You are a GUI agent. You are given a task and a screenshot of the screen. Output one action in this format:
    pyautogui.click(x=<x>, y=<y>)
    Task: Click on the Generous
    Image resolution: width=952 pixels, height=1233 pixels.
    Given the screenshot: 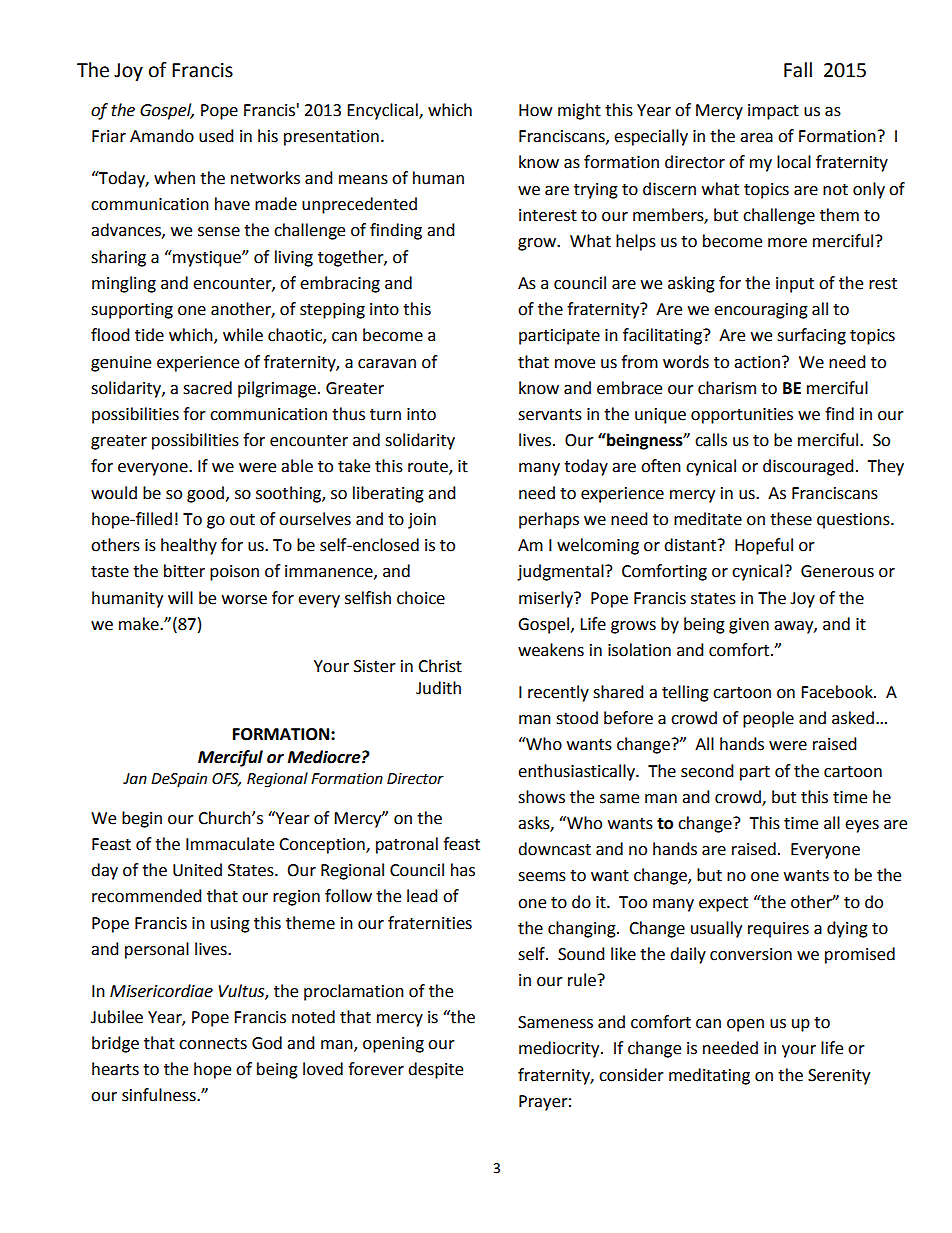 What is the action you would take?
    pyautogui.click(x=837, y=571)
